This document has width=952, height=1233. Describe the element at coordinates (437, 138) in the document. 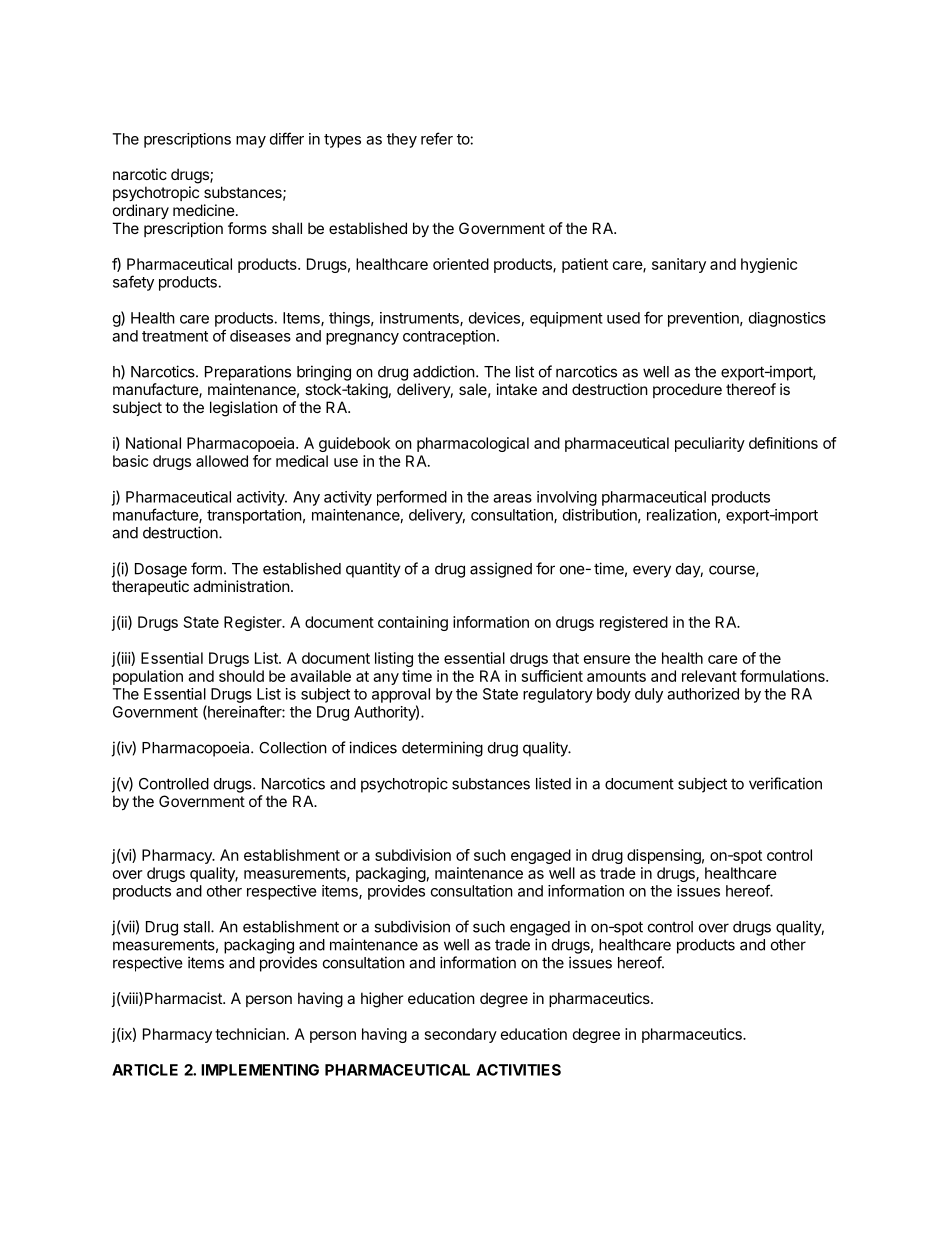

I see `refer` at that location.
